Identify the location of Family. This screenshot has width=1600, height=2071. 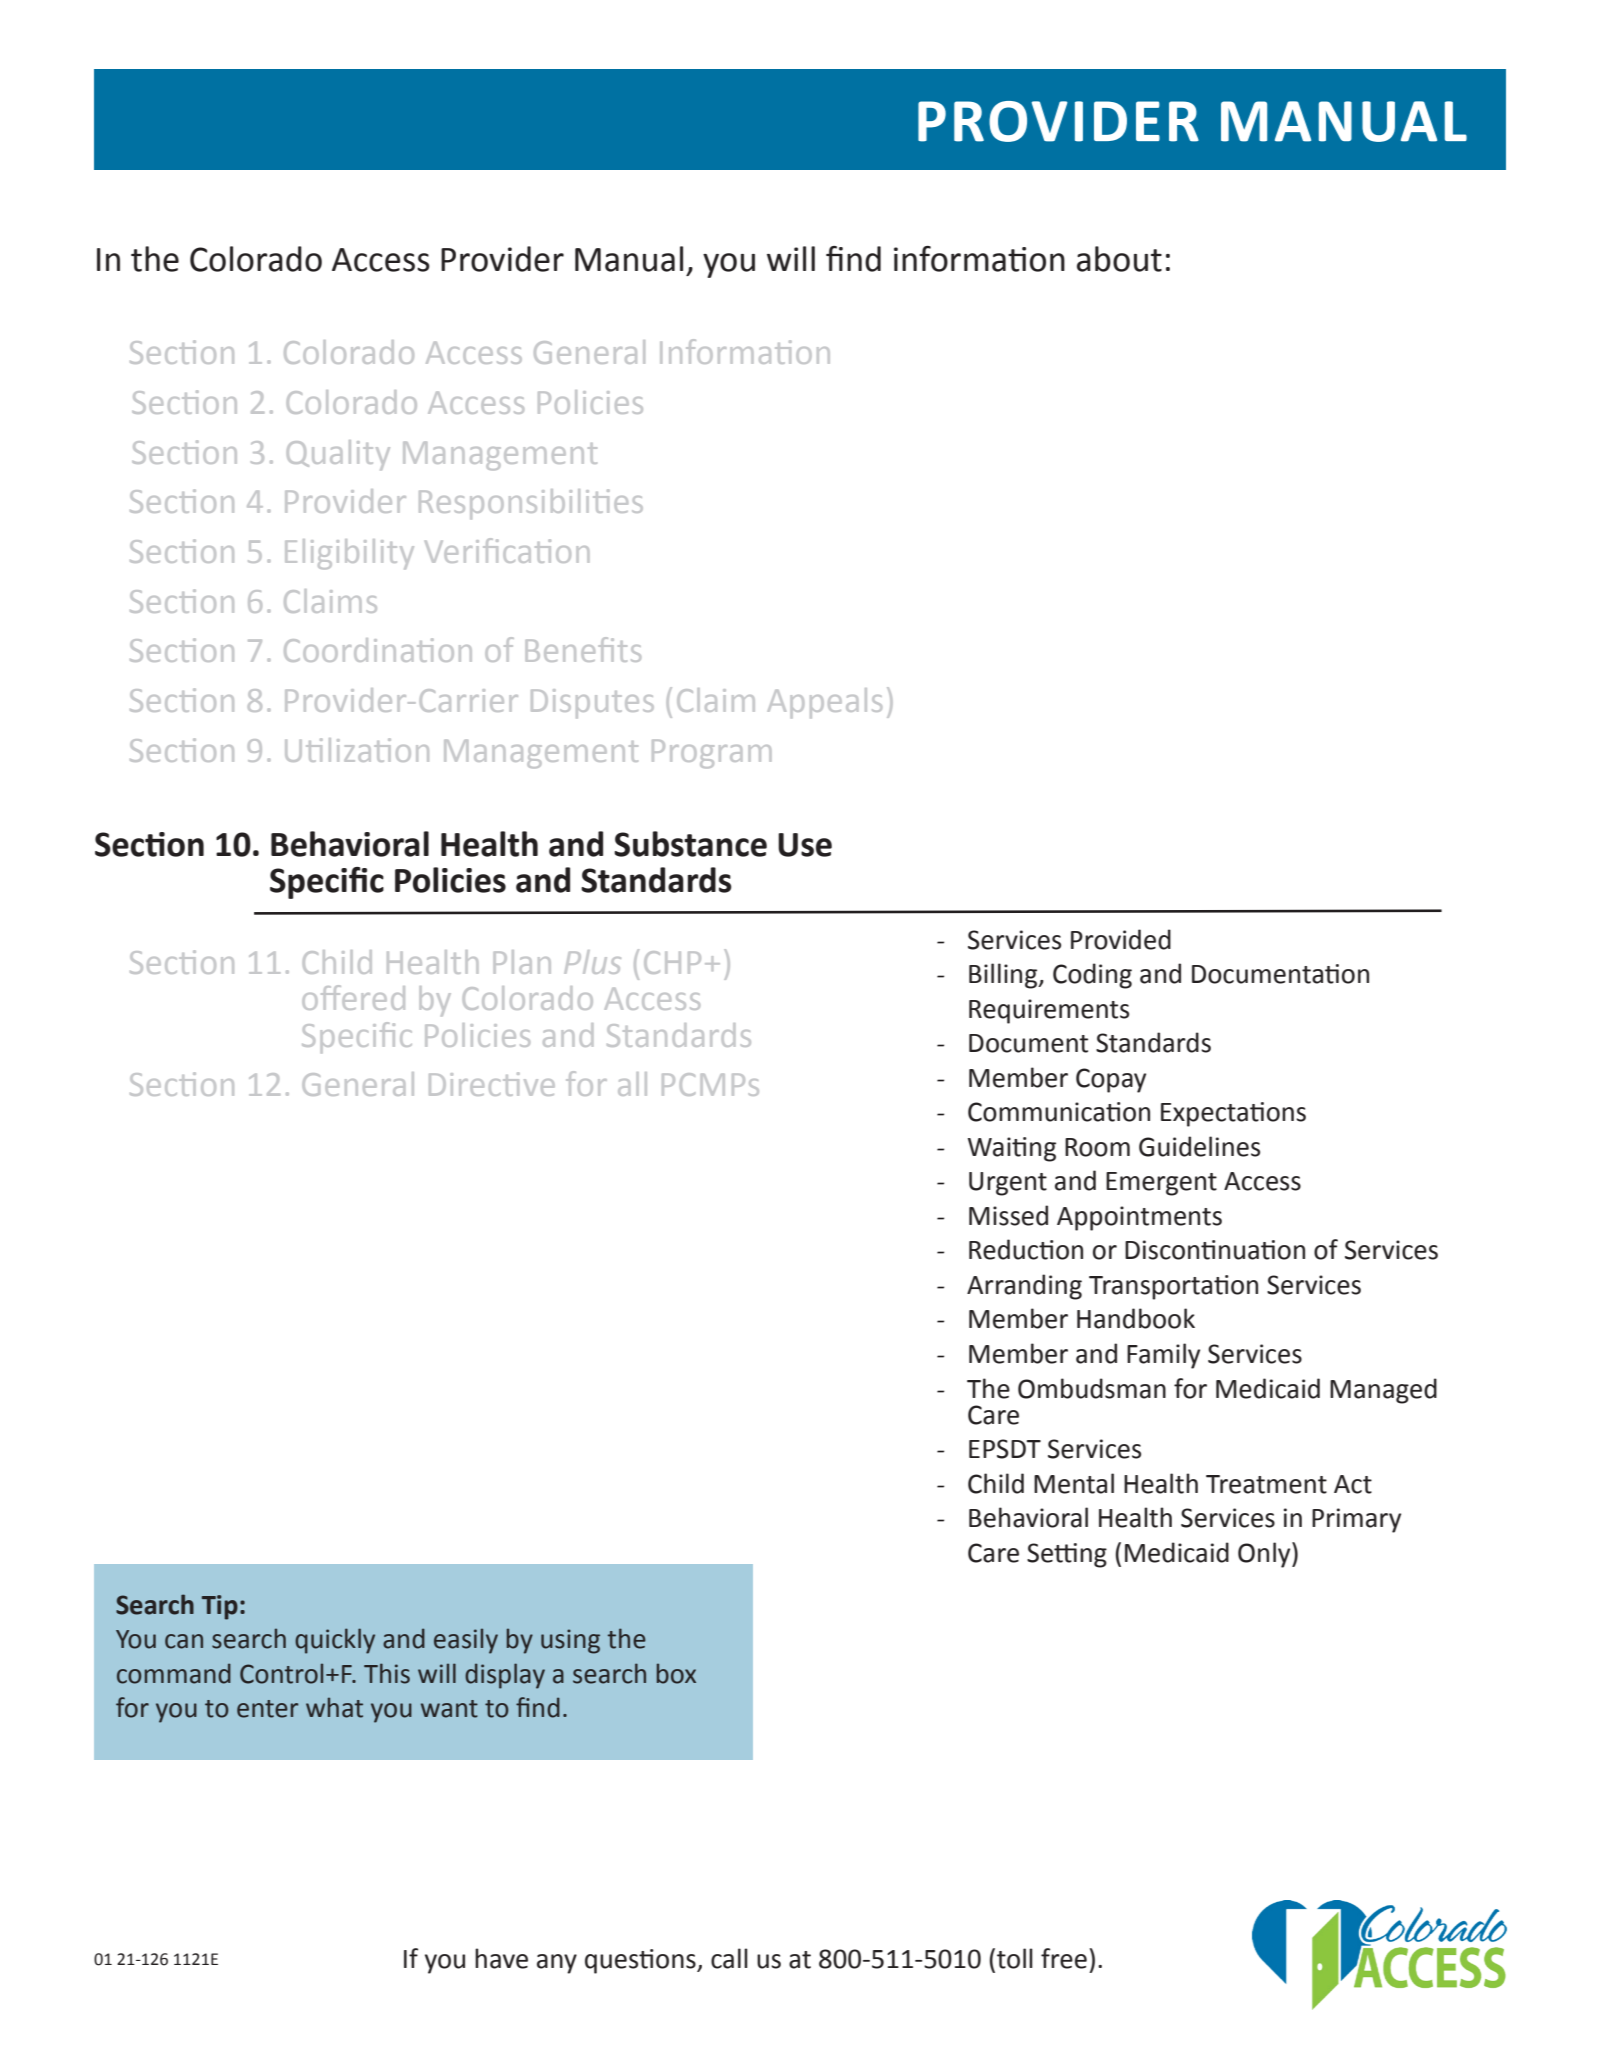
(1163, 1356).
